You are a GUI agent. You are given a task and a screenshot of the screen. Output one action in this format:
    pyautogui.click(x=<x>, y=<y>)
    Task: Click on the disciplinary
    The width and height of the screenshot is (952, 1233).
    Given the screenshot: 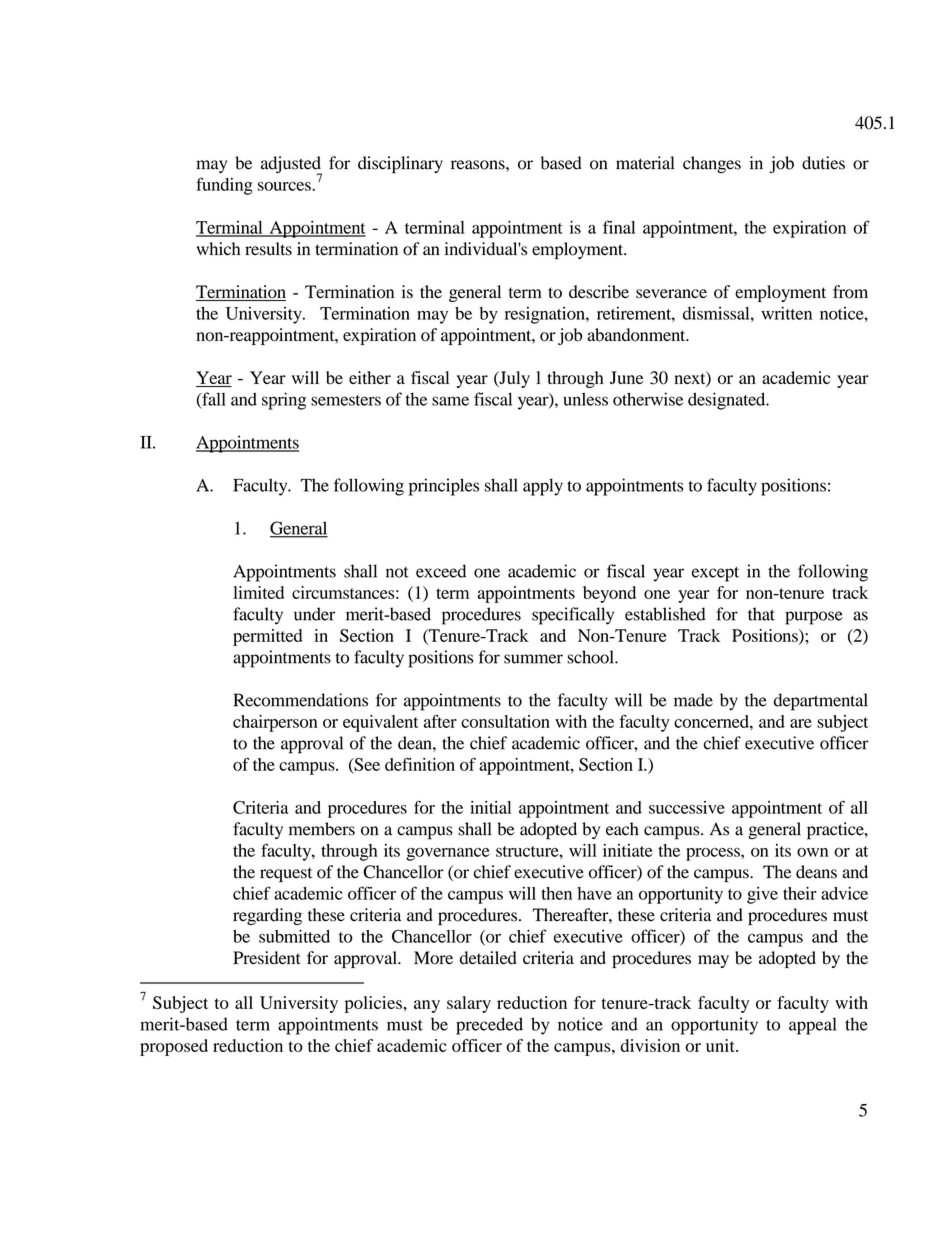 What is the action you would take?
    pyautogui.click(x=400, y=165)
